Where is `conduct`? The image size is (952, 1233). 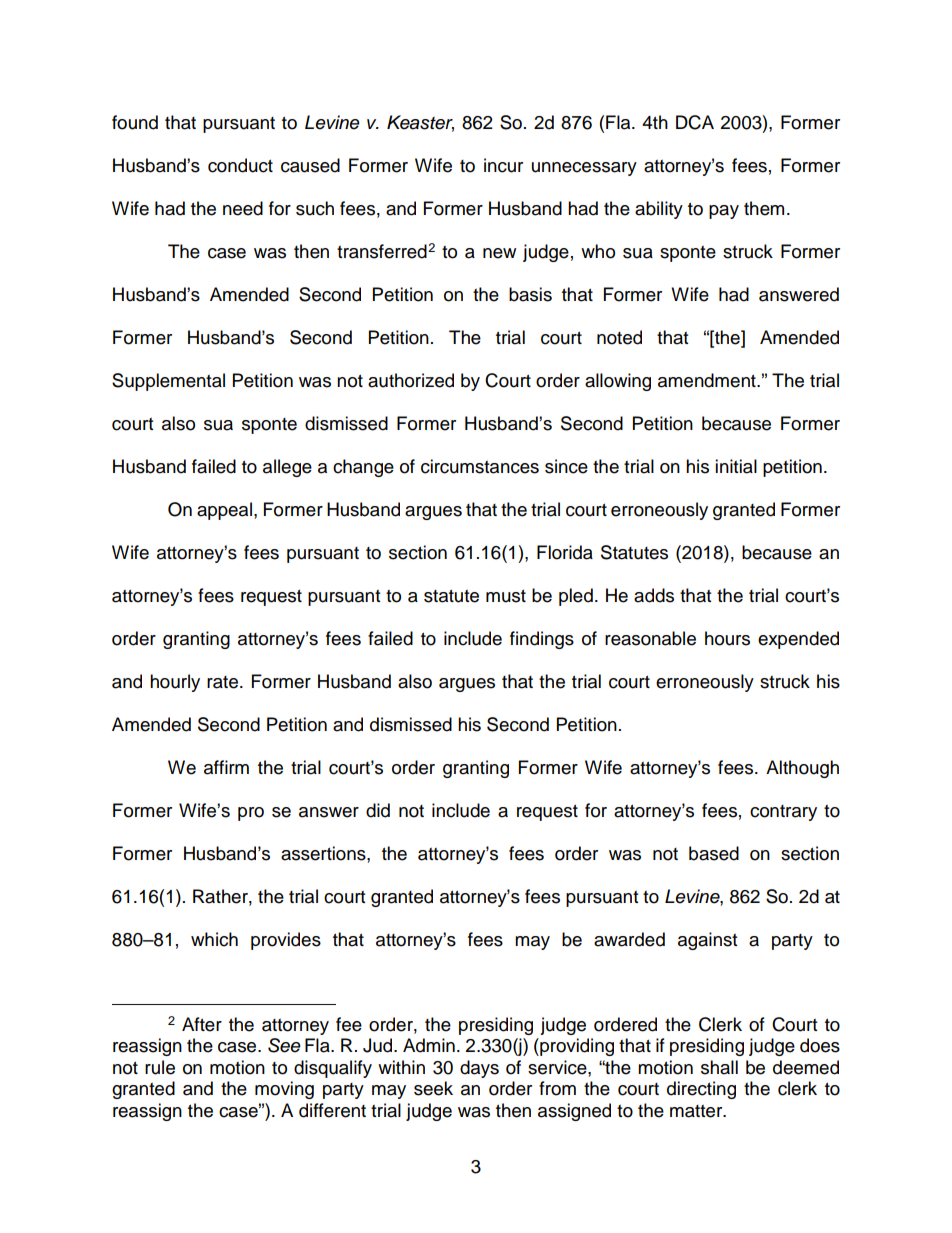
conduct is located at coordinates (240, 165).
